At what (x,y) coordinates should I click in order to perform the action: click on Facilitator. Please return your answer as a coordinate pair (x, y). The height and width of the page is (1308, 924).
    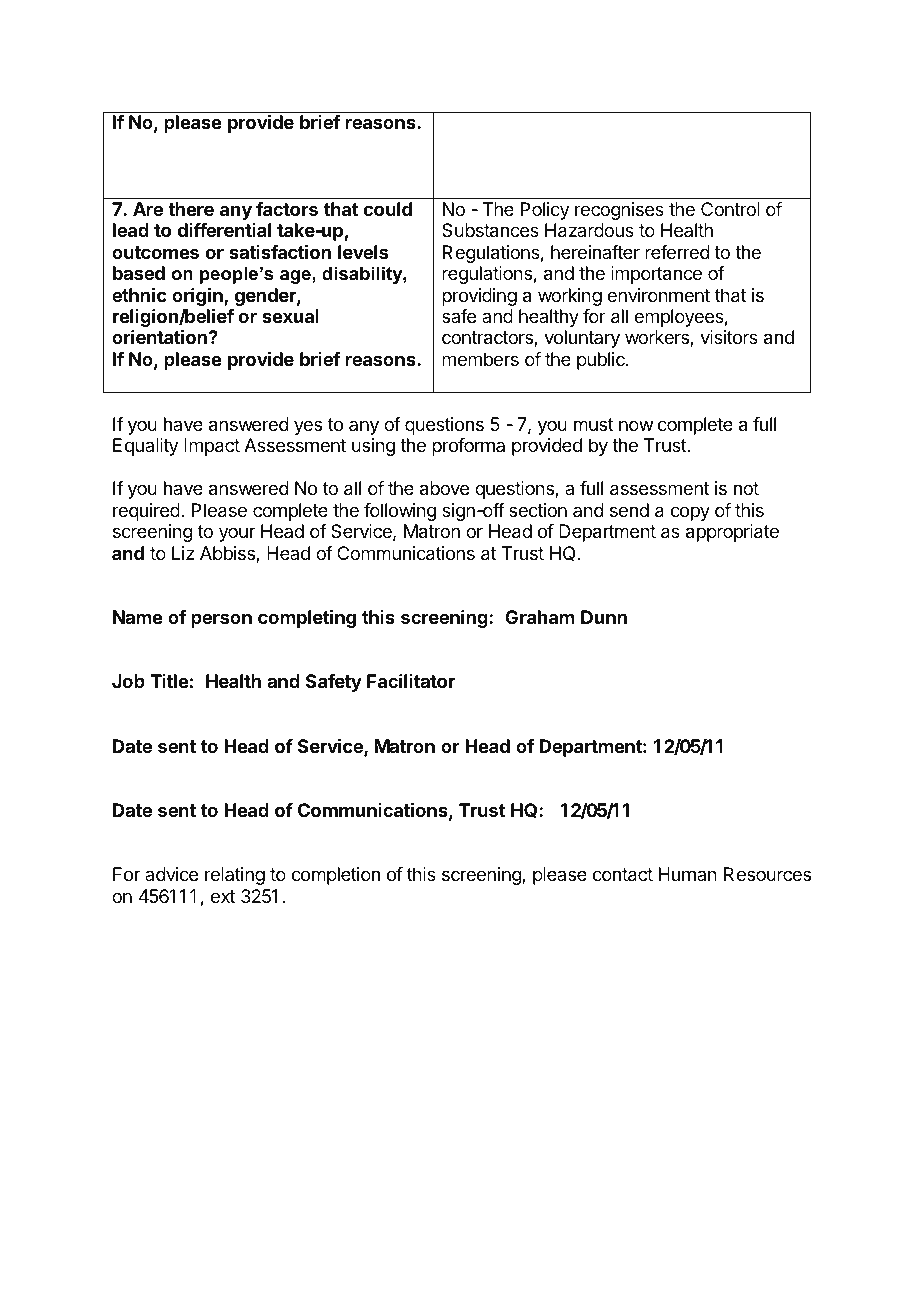
    Looking at the image, I should click on (411, 681).
